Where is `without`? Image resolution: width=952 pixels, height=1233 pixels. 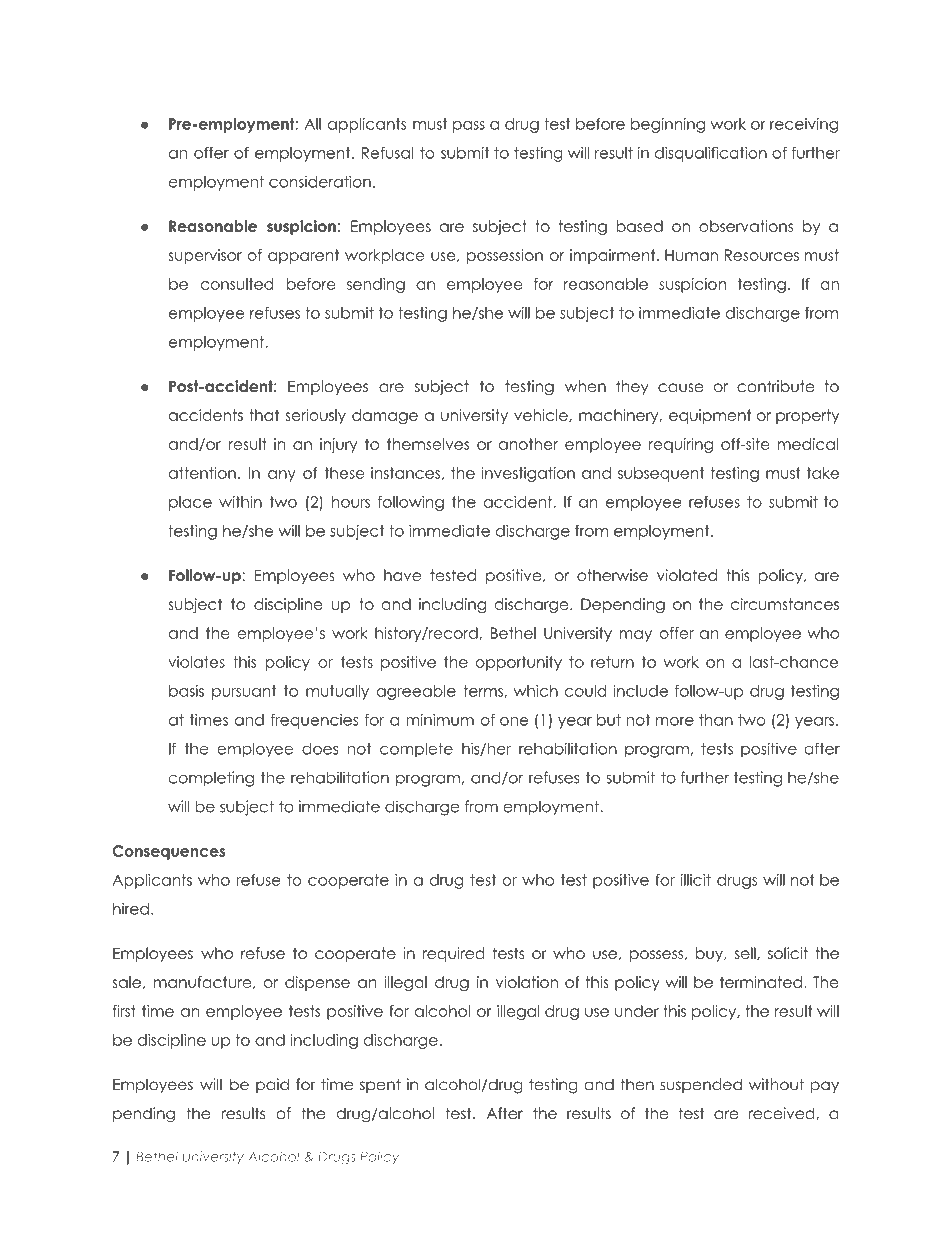
without is located at coordinates (776, 1084).
